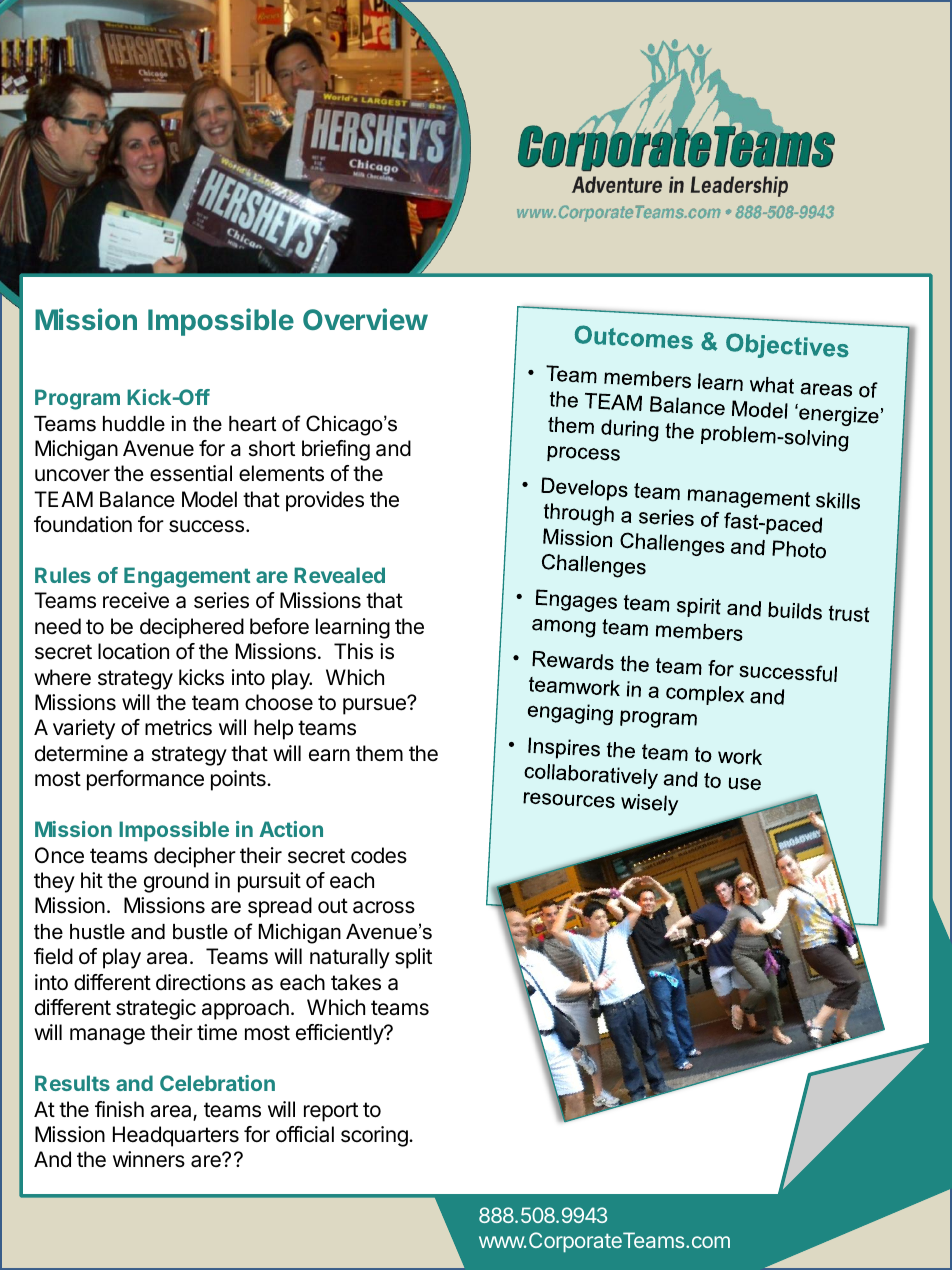 This screenshot has width=952, height=1270. What do you see at coordinates (379, 855) in the screenshot?
I see `codes` at bounding box center [379, 855].
